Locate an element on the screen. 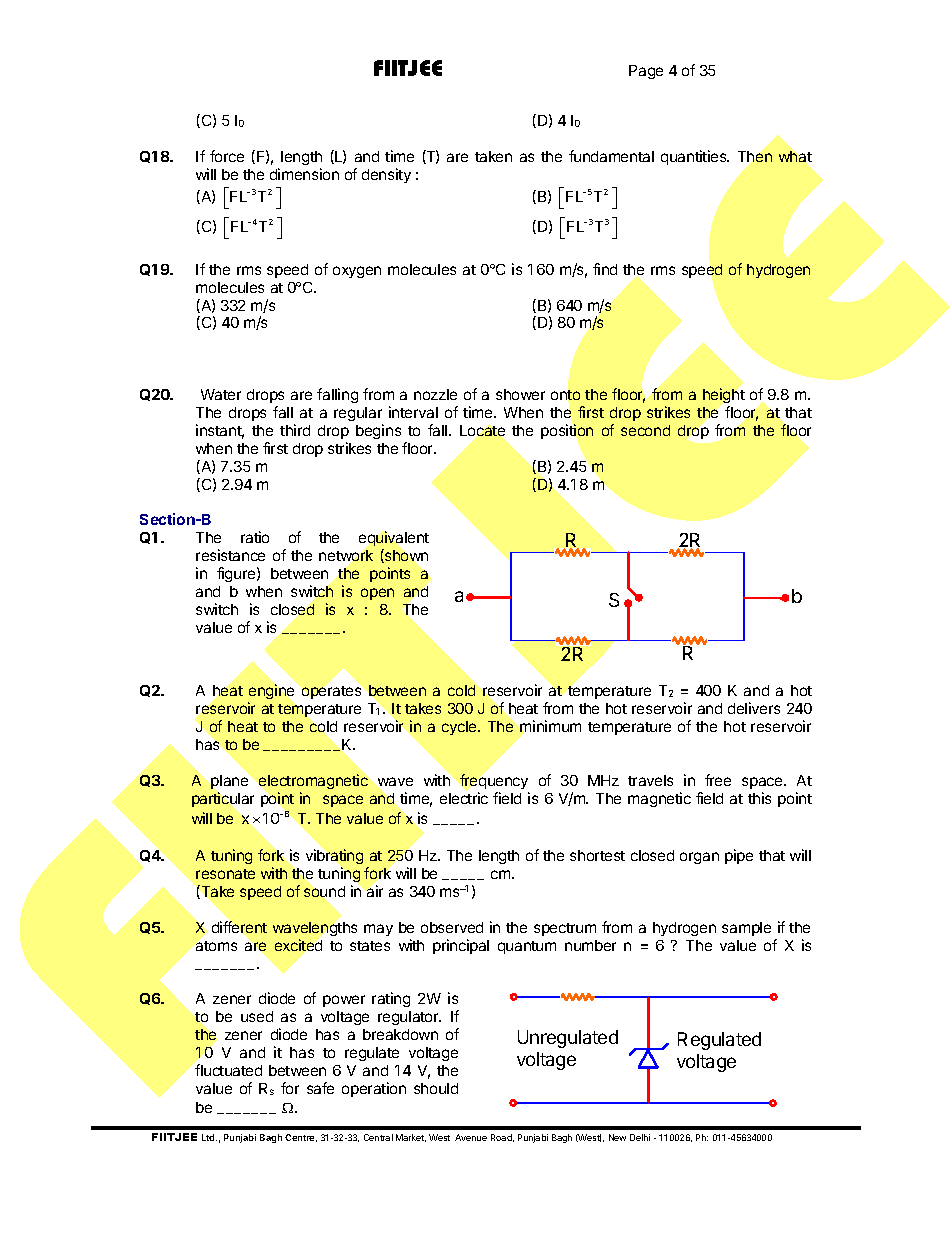  fundamental is located at coordinates (611, 156).
